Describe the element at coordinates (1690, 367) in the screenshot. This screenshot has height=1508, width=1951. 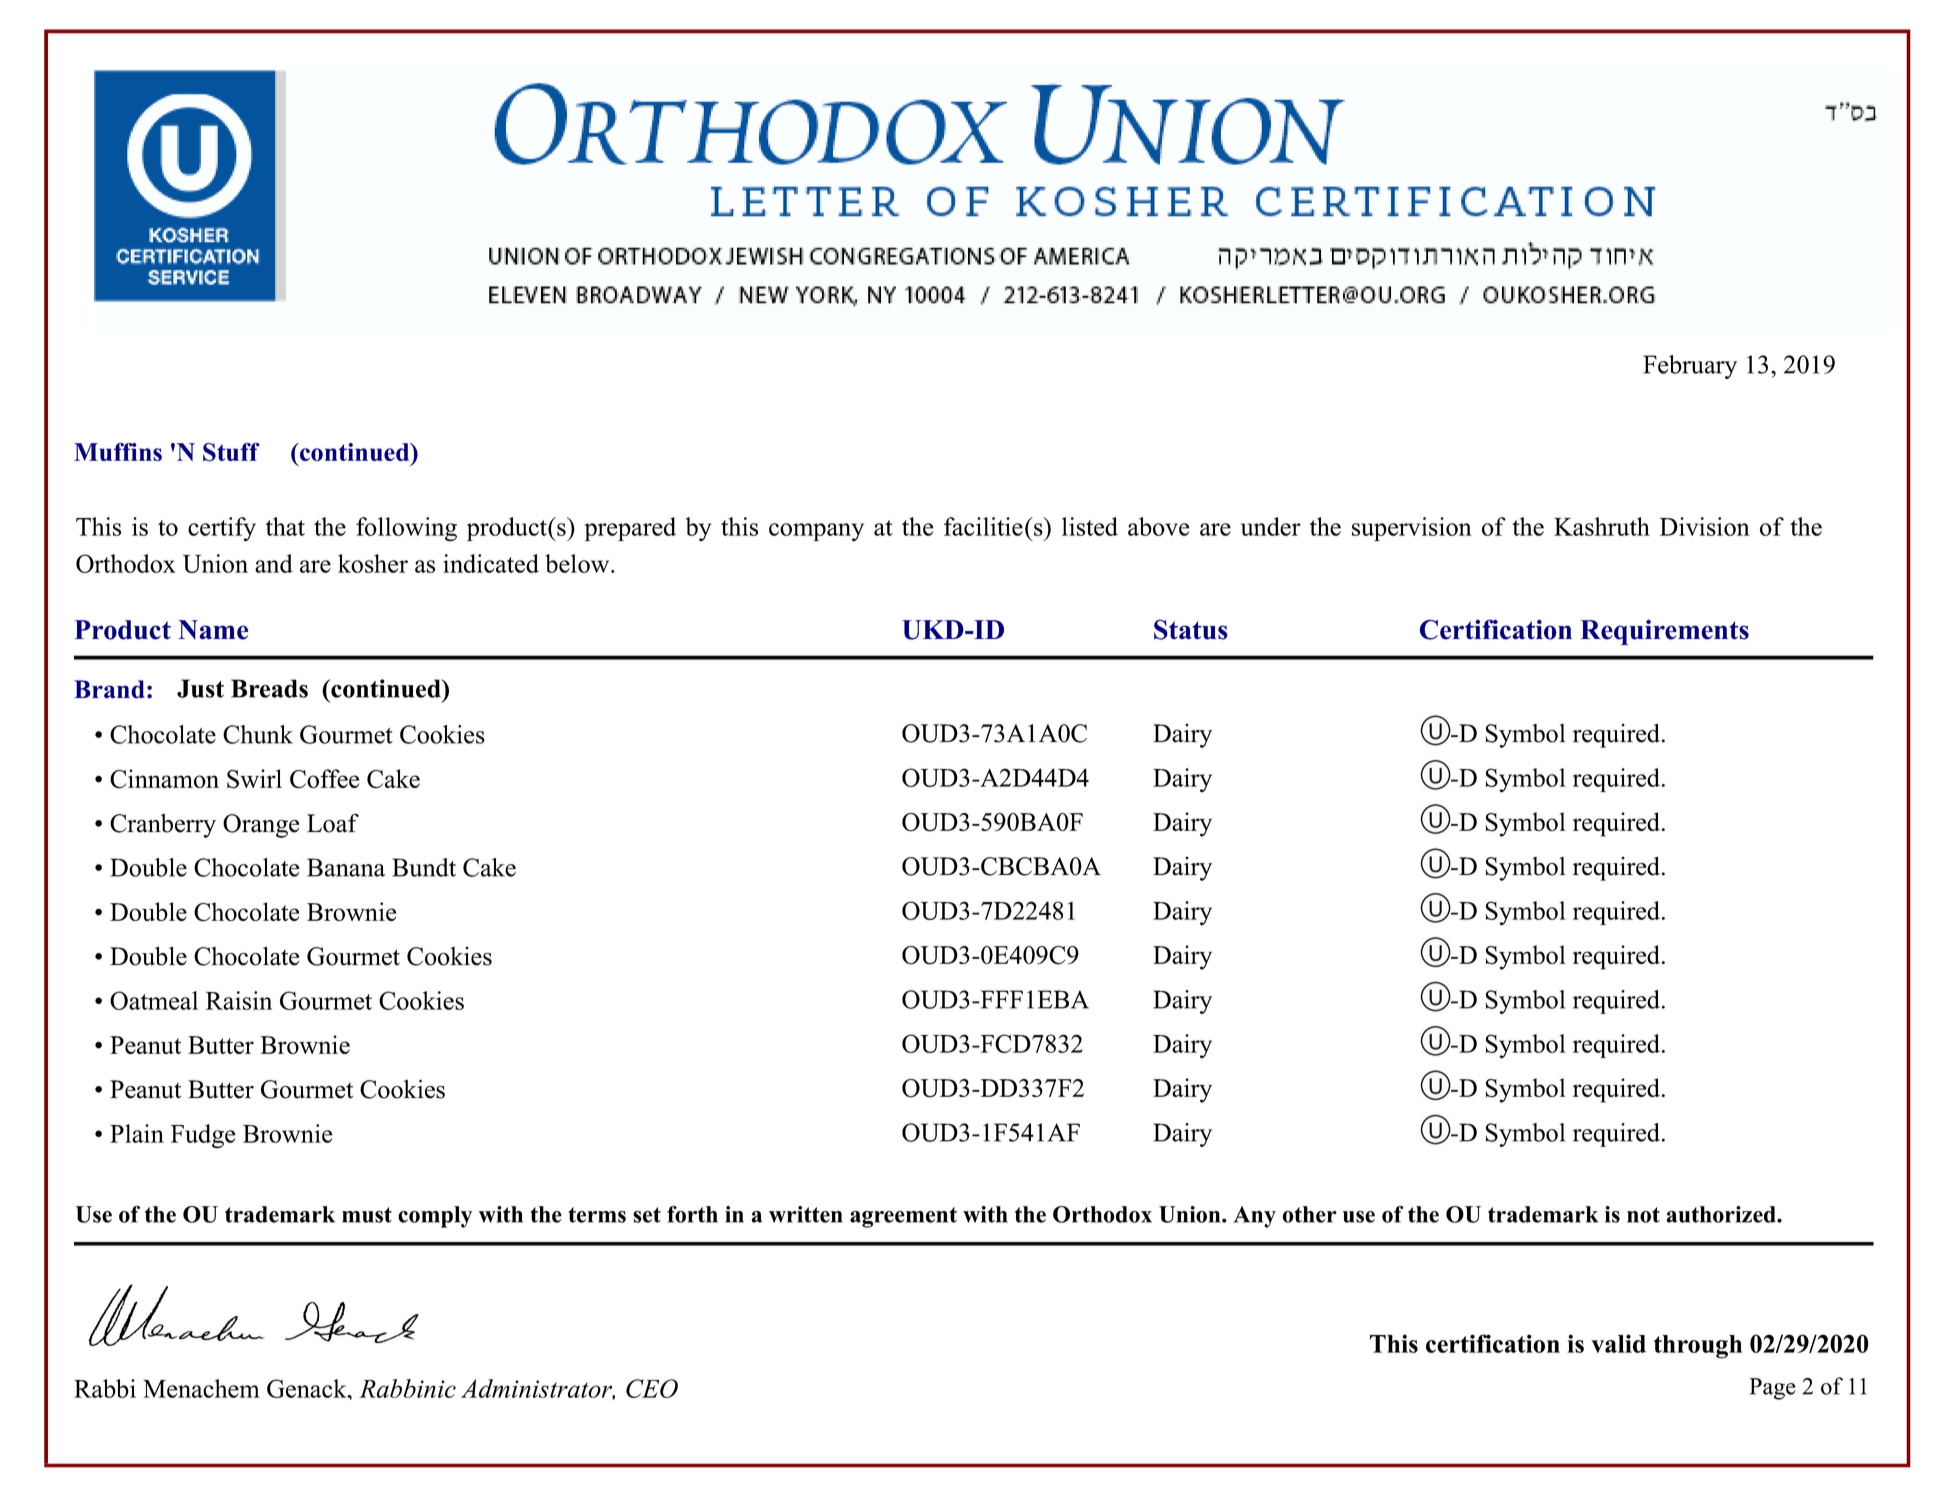
I see `February` at that location.
